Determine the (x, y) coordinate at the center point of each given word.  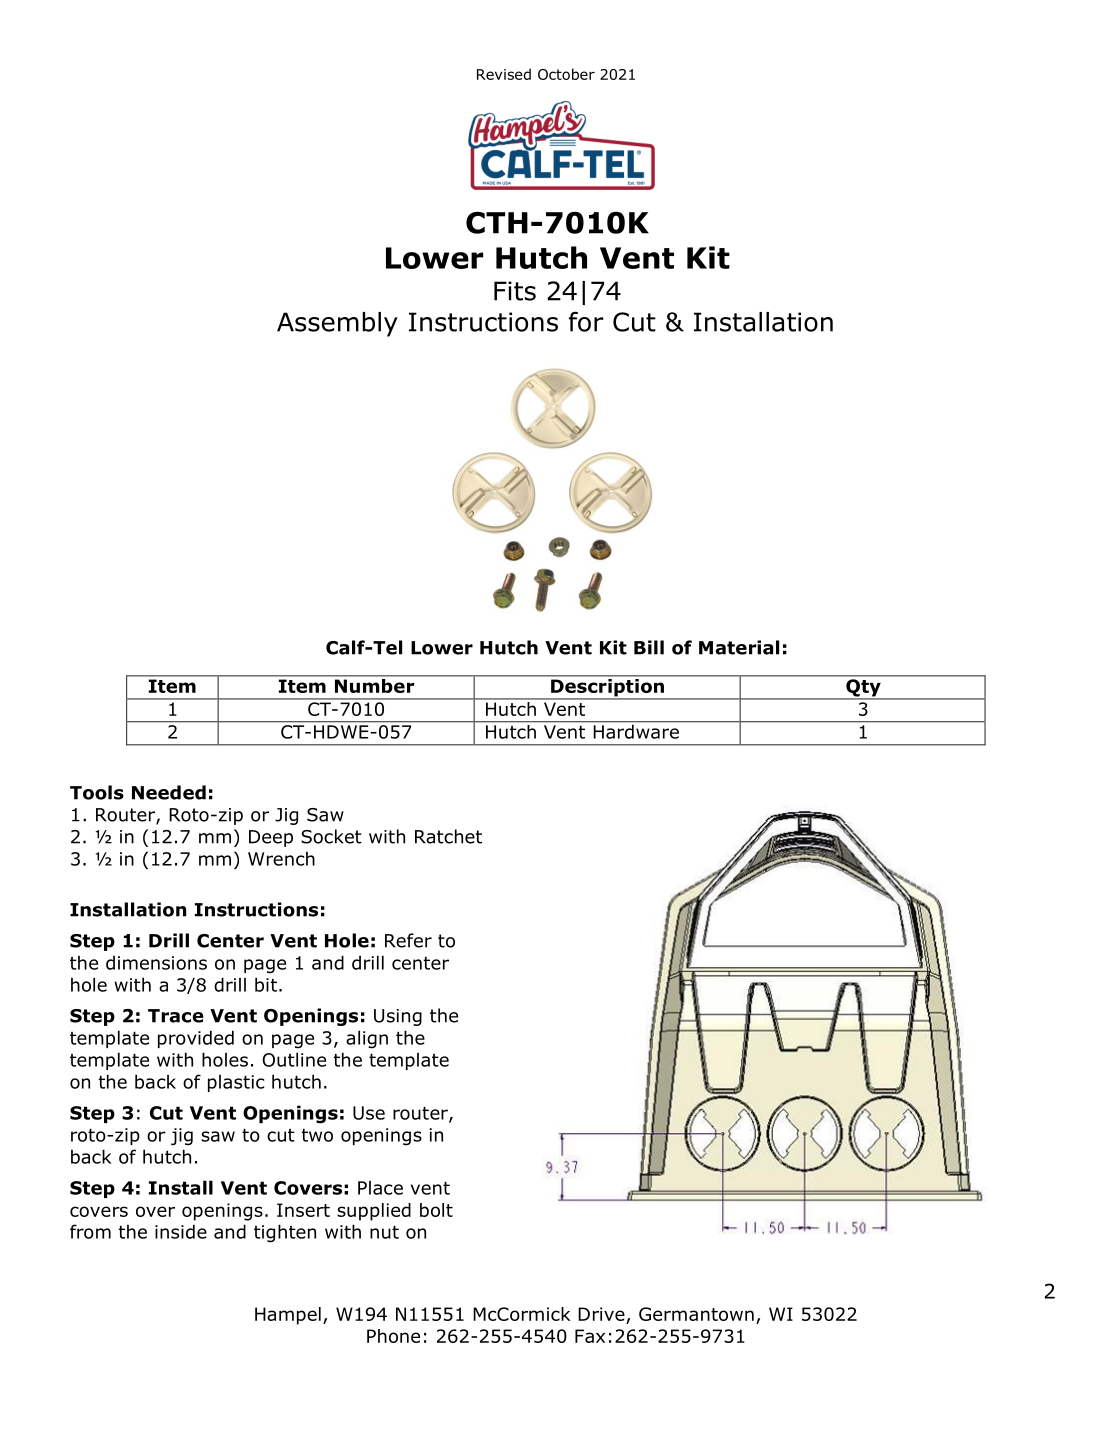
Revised (504, 74)
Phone (393, 1336)
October (566, 74)
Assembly (337, 324)
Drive (602, 1315)
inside (181, 1231)
